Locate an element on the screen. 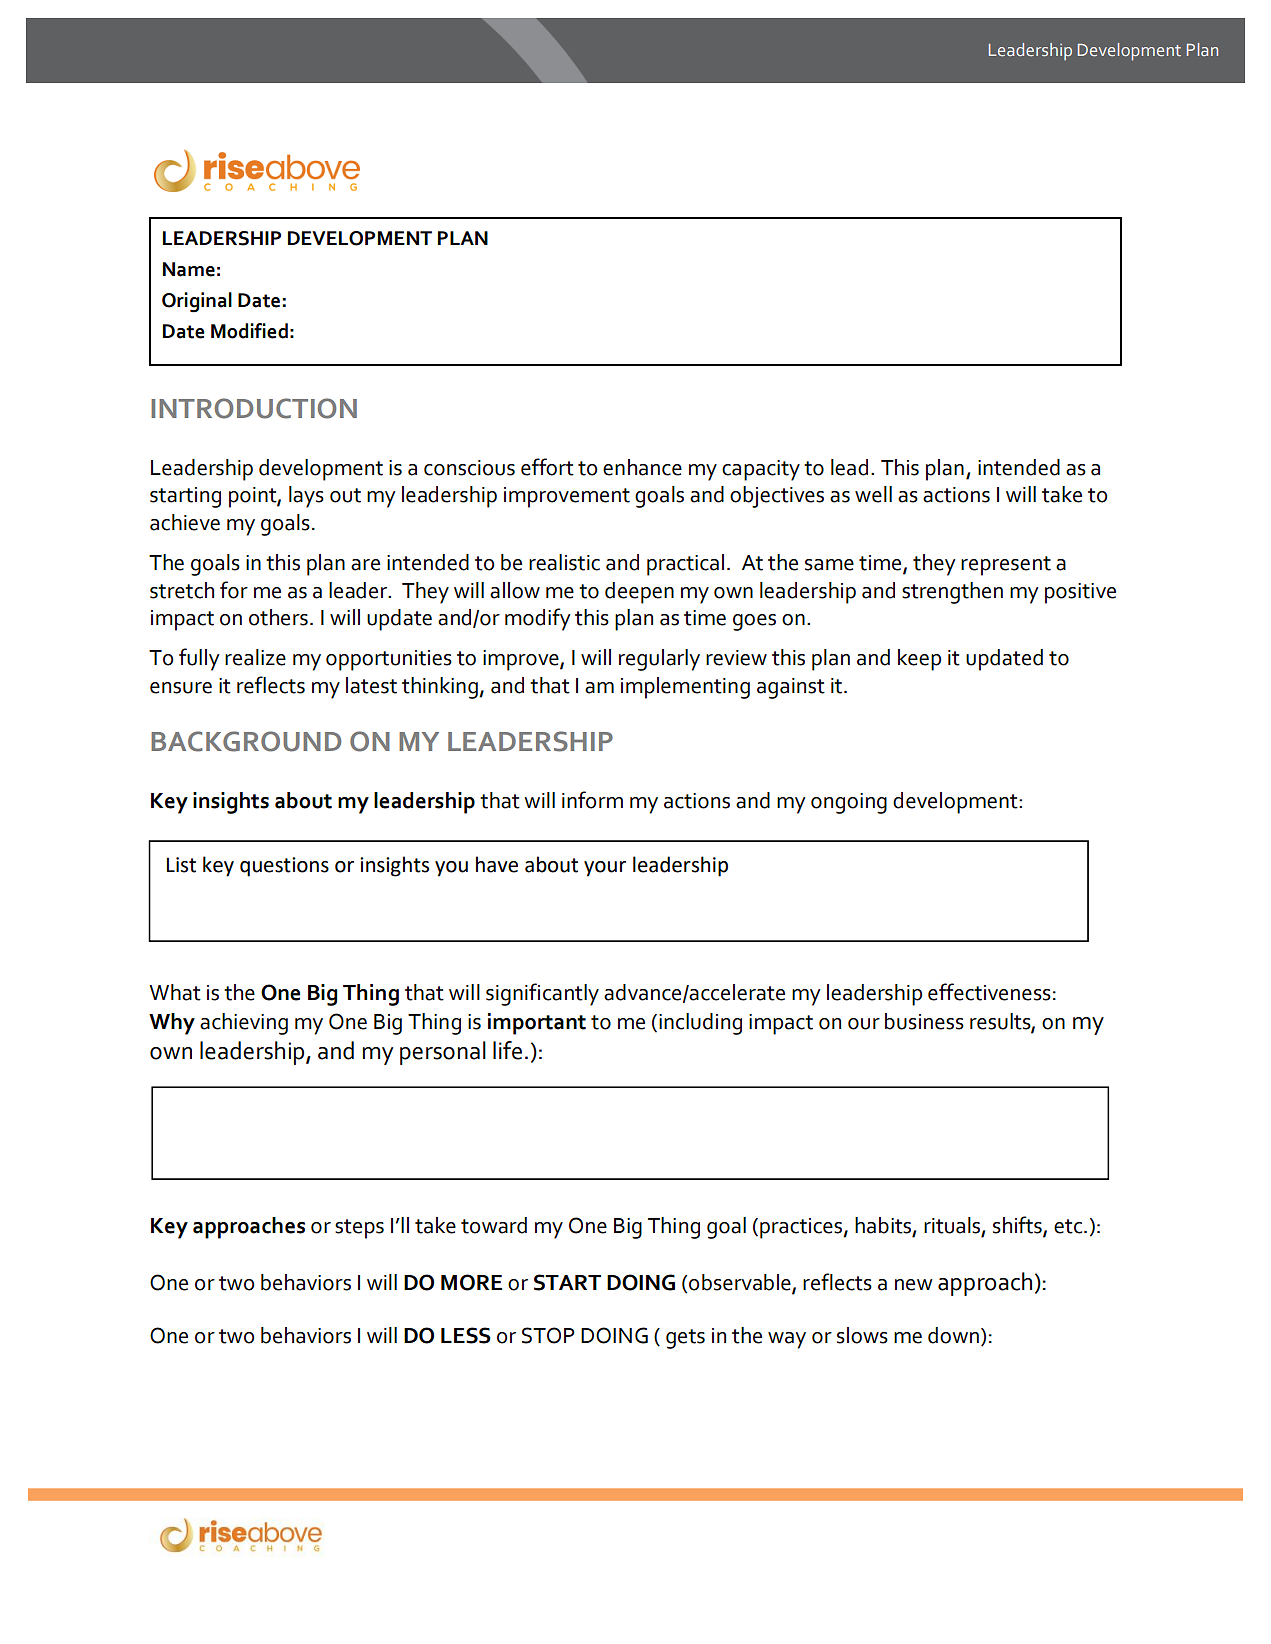 This screenshot has height=1644, width=1271. enhance is located at coordinates (642, 467).
